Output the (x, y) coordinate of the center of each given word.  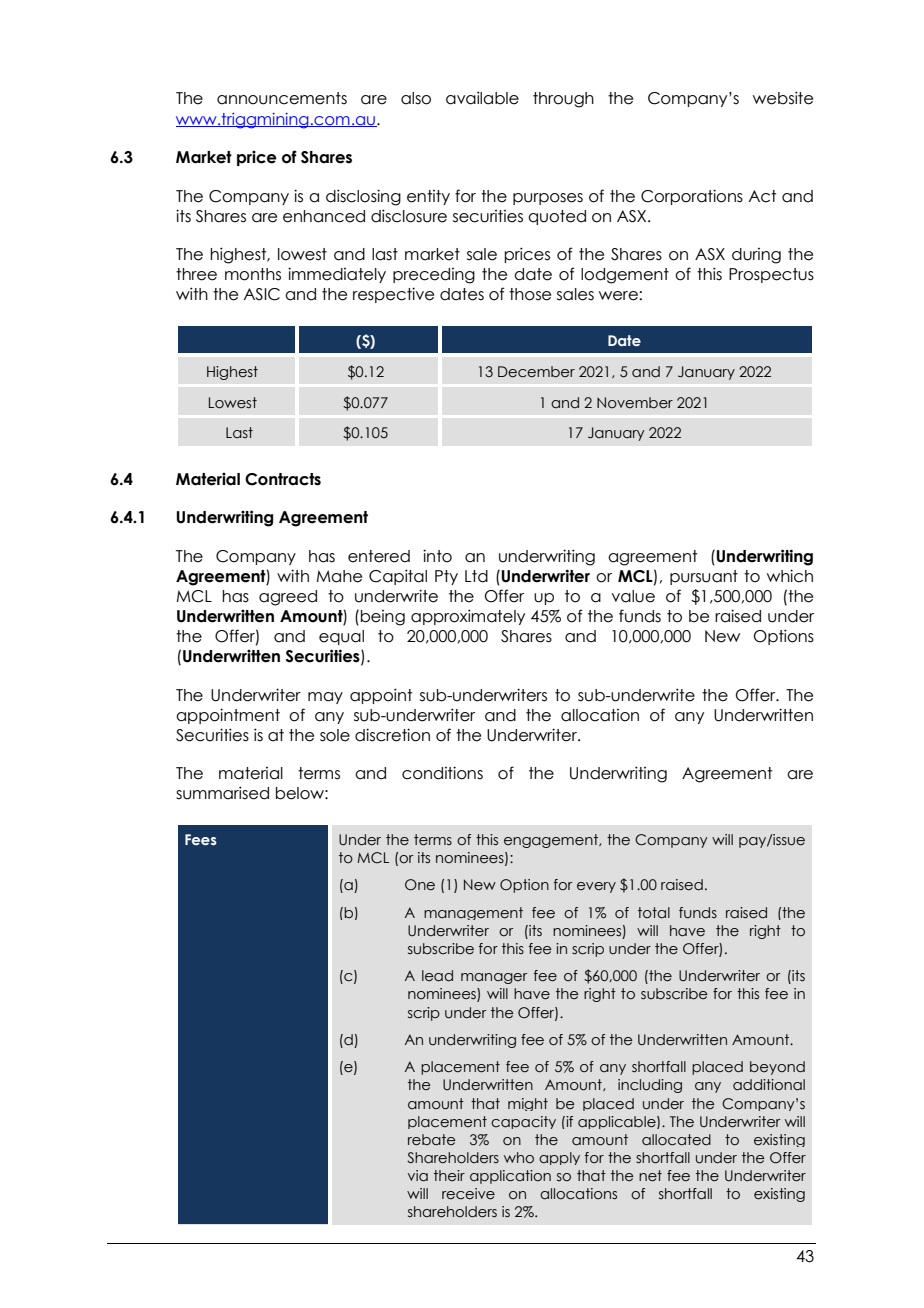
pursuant (704, 577)
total (654, 913)
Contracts (283, 479)
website (783, 98)
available (482, 98)
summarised (222, 793)
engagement (552, 841)
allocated (676, 1140)
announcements (282, 98)
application (510, 1177)
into (437, 556)
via (418, 1176)
